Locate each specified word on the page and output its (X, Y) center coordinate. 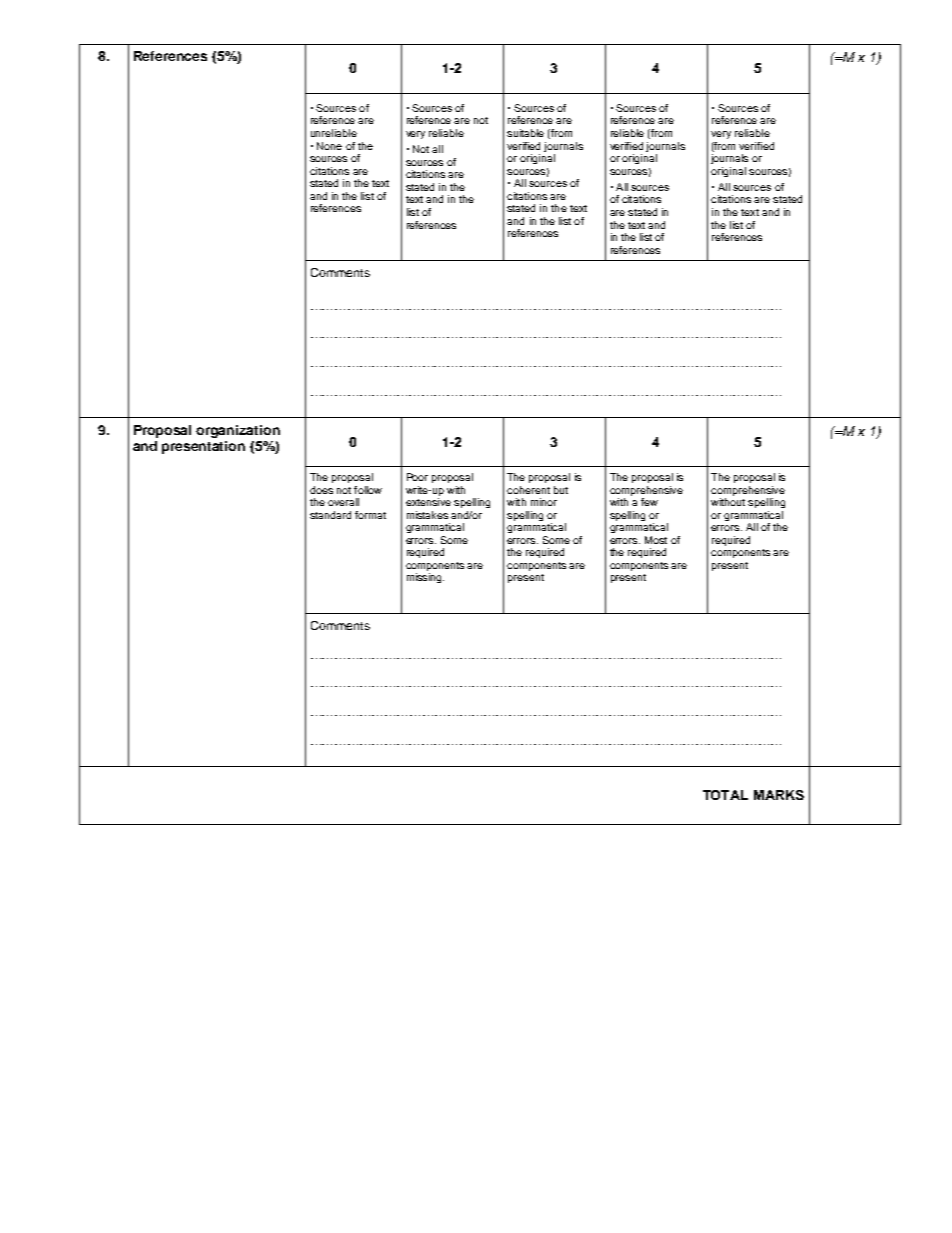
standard (330, 515)
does (321, 490)
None (329, 146)
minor (544, 502)
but (561, 490)
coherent (528, 490)
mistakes (427, 515)
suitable (525, 133)
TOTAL (725, 795)
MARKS (779, 795)
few (649, 502)
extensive (428, 502)
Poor (417, 477)
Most (656, 540)
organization (238, 431)
